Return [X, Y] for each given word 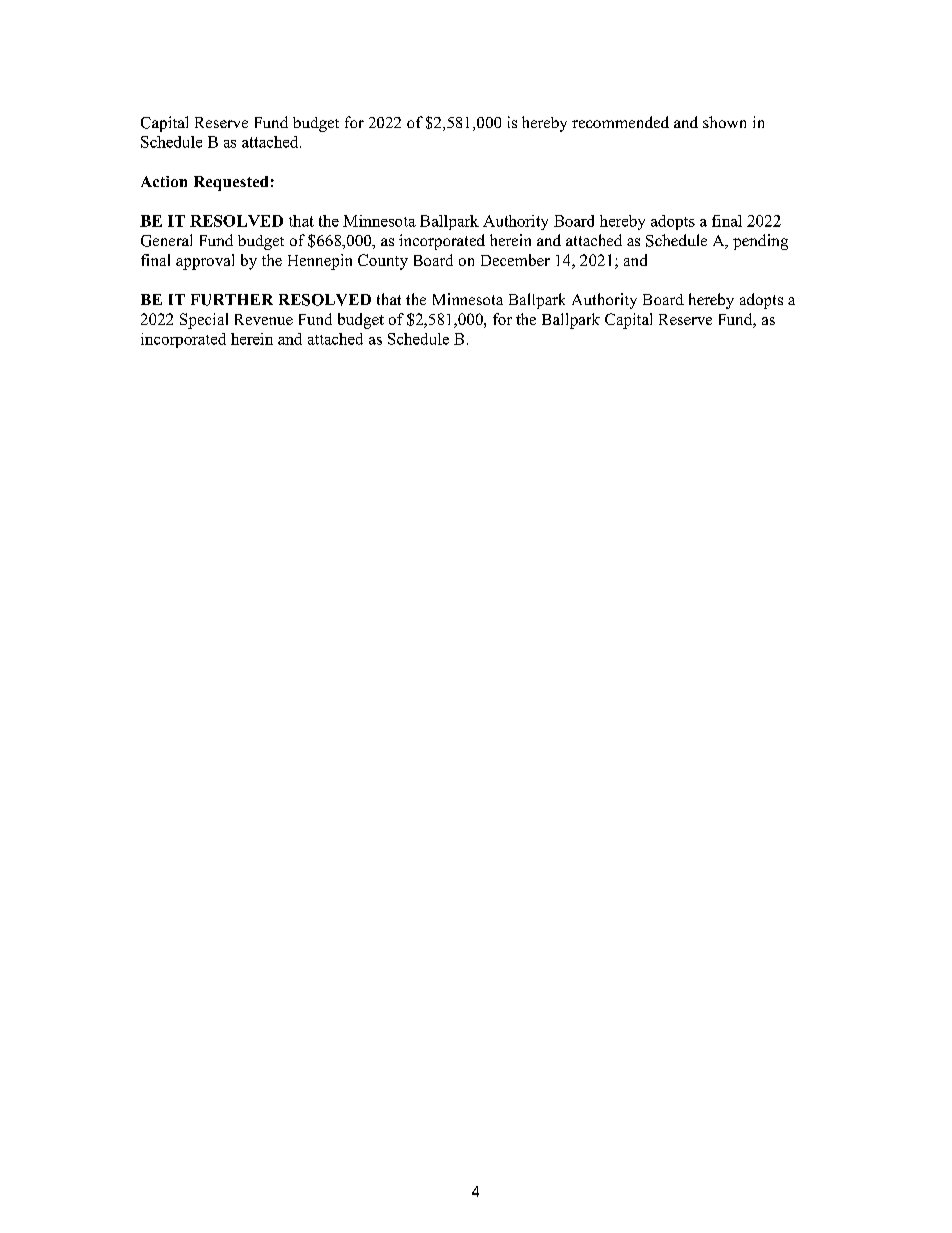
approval [205, 262]
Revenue [264, 319]
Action [164, 181]
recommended [620, 122]
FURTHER [232, 300]
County [383, 262]
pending [760, 242]
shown [724, 122]
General [166, 240]
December [515, 260]
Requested [231, 183]
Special [204, 321]
